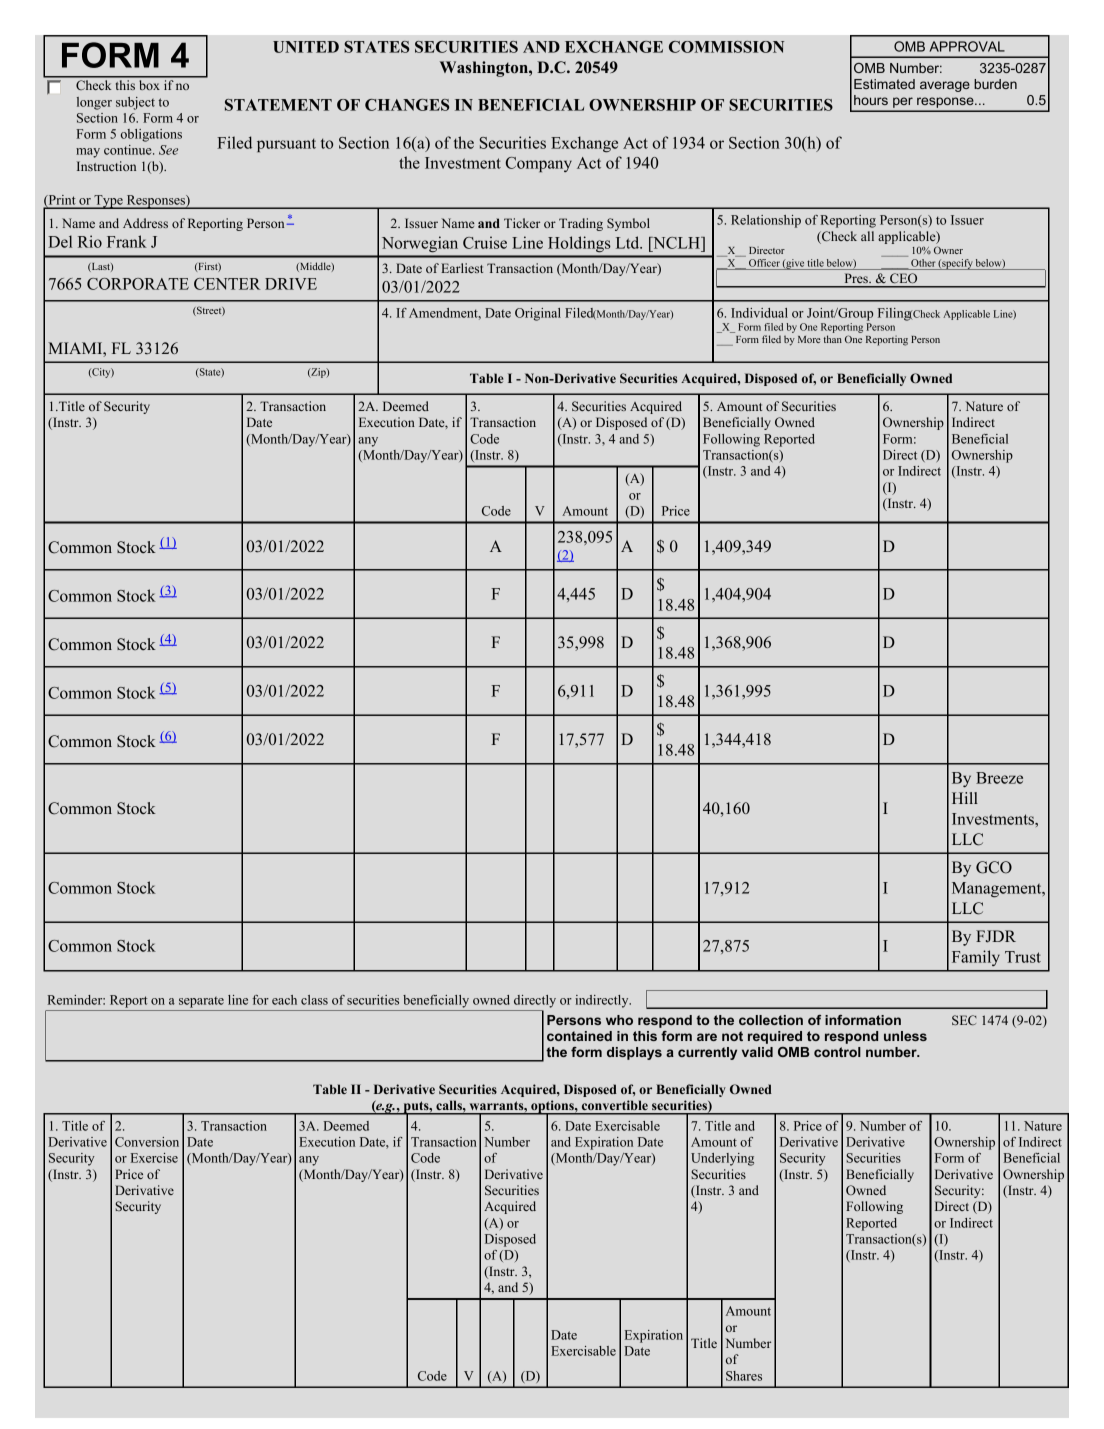  What do you see at coordinates (138, 284) in the screenshot?
I see `CORPORATE` at bounding box center [138, 284].
